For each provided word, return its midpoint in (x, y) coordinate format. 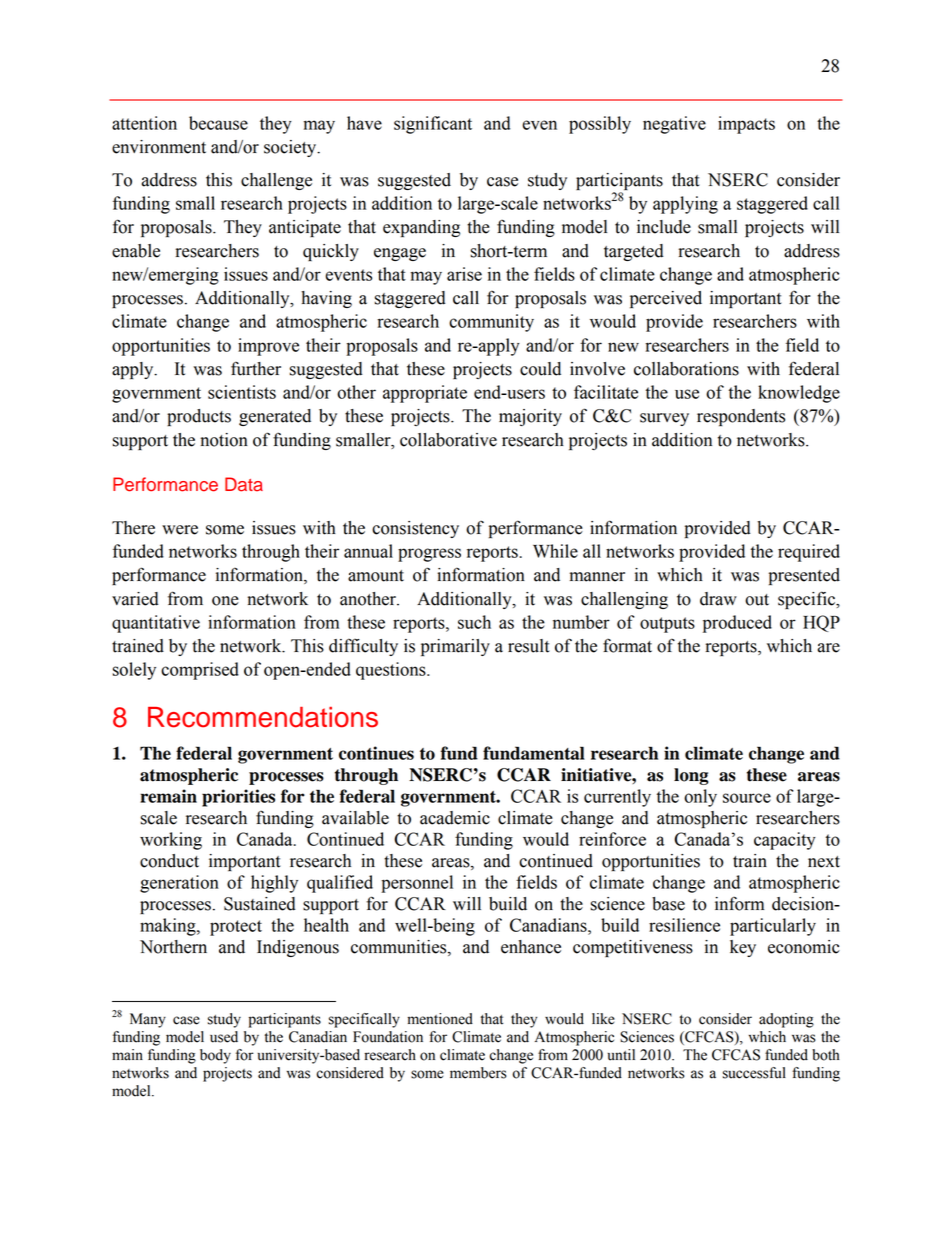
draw (718, 599)
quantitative (156, 624)
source (747, 798)
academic (455, 818)
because (218, 123)
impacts (746, 125)
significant (433, 125)
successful (754, 1073)
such (474, 622)
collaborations (686, 369)
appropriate (425, 394)
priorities (238, 798)
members (478, 1073)
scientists (242, 392)
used (224, 1037)
